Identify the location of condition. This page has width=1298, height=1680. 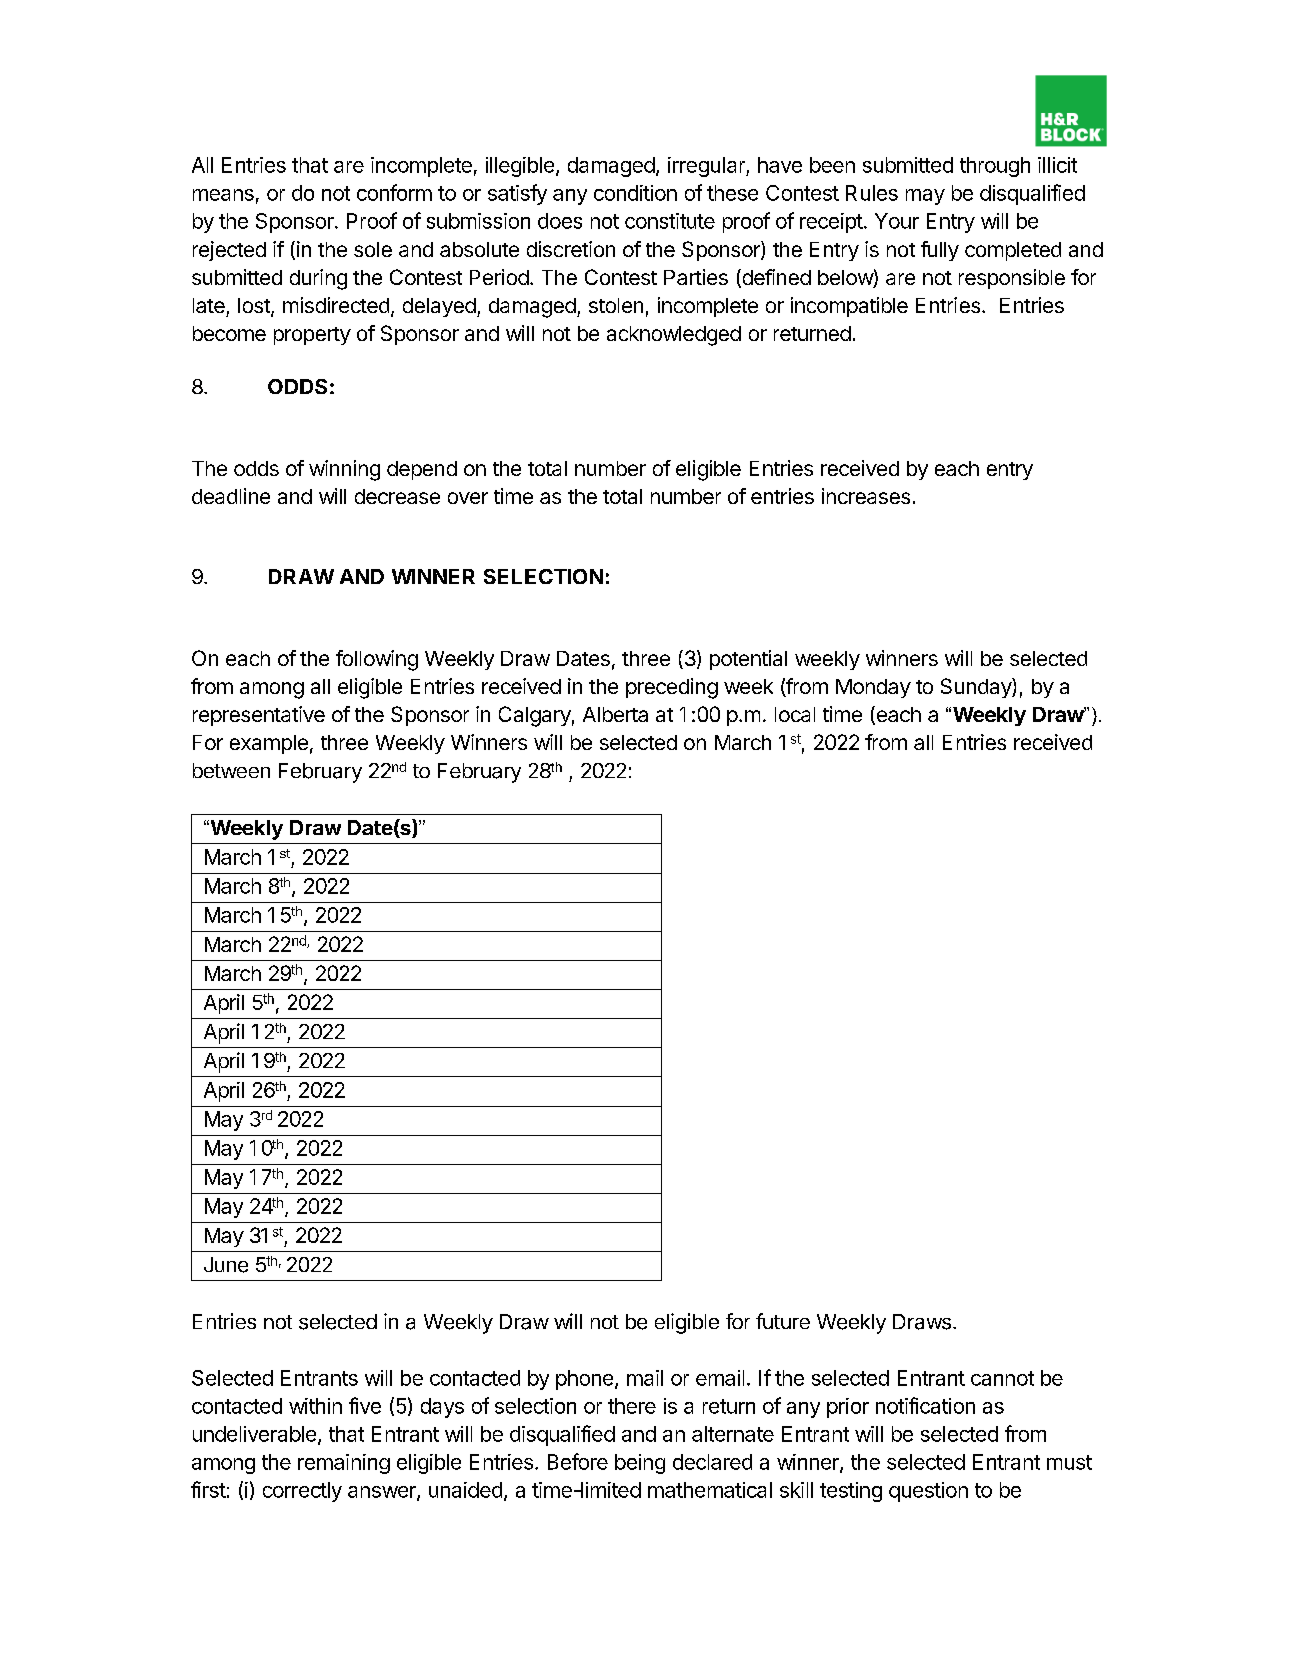
(635, 193).
